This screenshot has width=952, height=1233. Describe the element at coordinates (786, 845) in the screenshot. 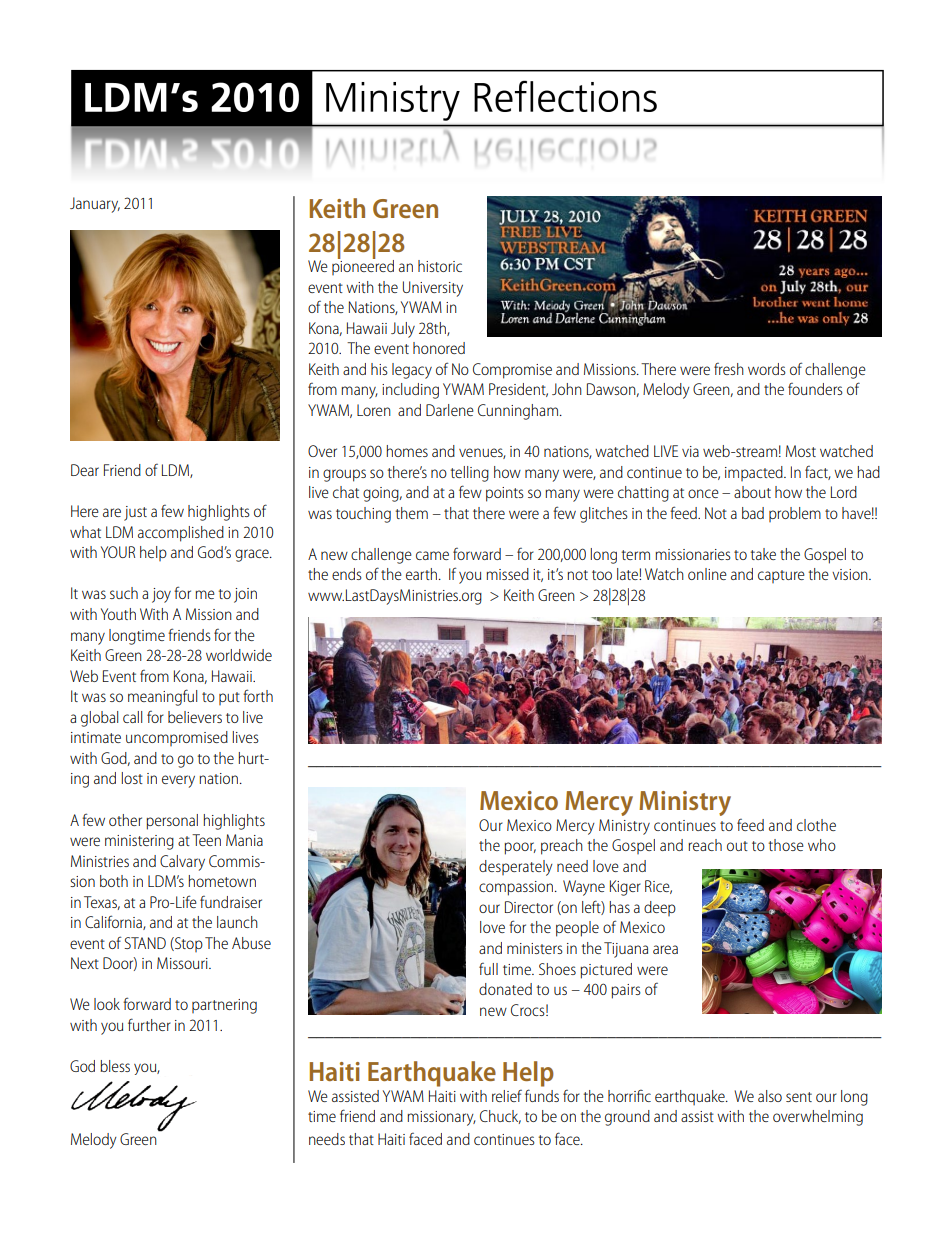

I see `those` at that location.
